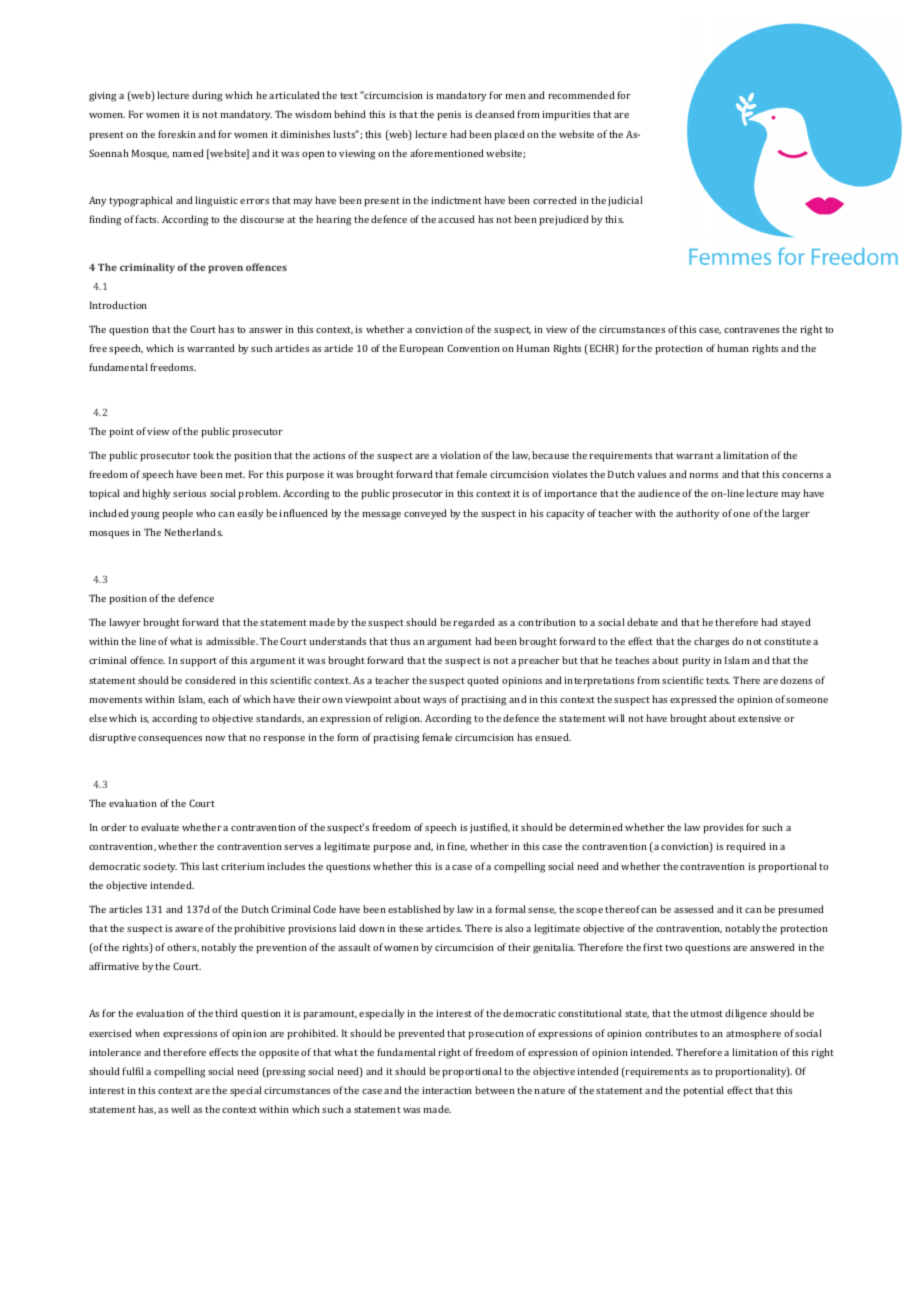 This image has height=1308, width=924. Describe the element at coordinates (759, 718) in the image. I see `extensive` at that location.
